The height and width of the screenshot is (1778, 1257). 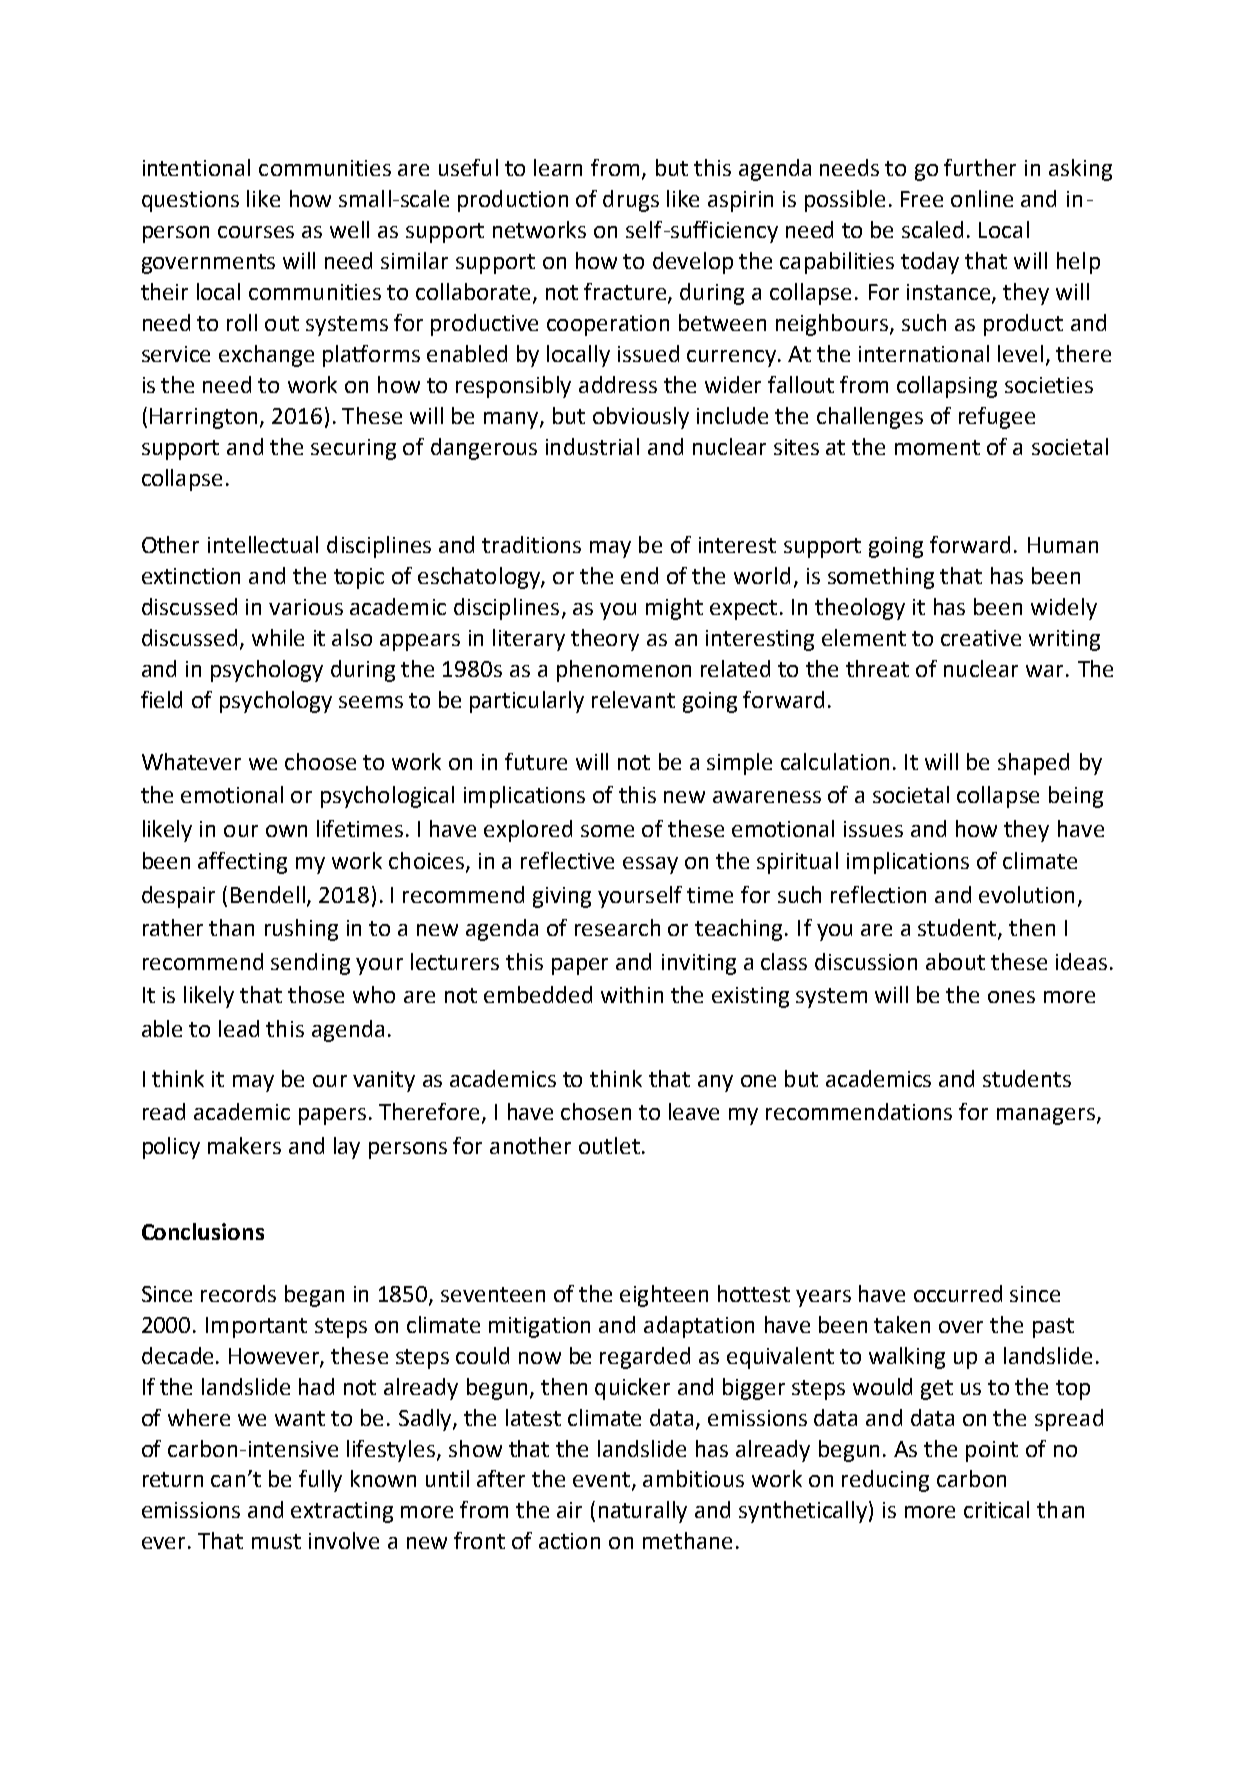 I want to click on critical, so click(x=996, y=1509).
